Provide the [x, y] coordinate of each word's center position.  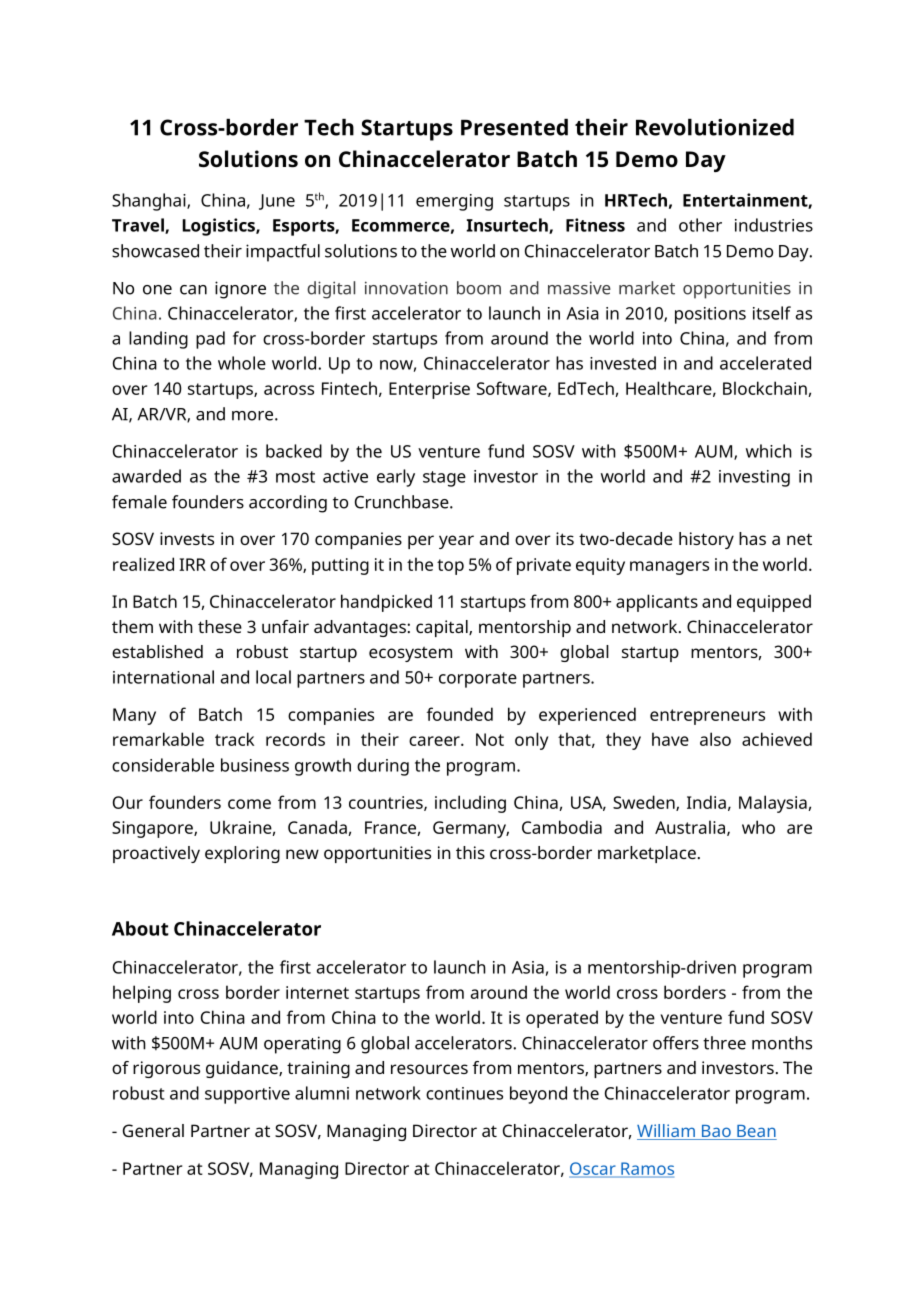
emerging [454, 202]
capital [443, 628]
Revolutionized [715, 127]
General [153, 1130]
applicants [657, 603]
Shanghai [150, 202]
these [220, 626]
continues [464, 1093]
